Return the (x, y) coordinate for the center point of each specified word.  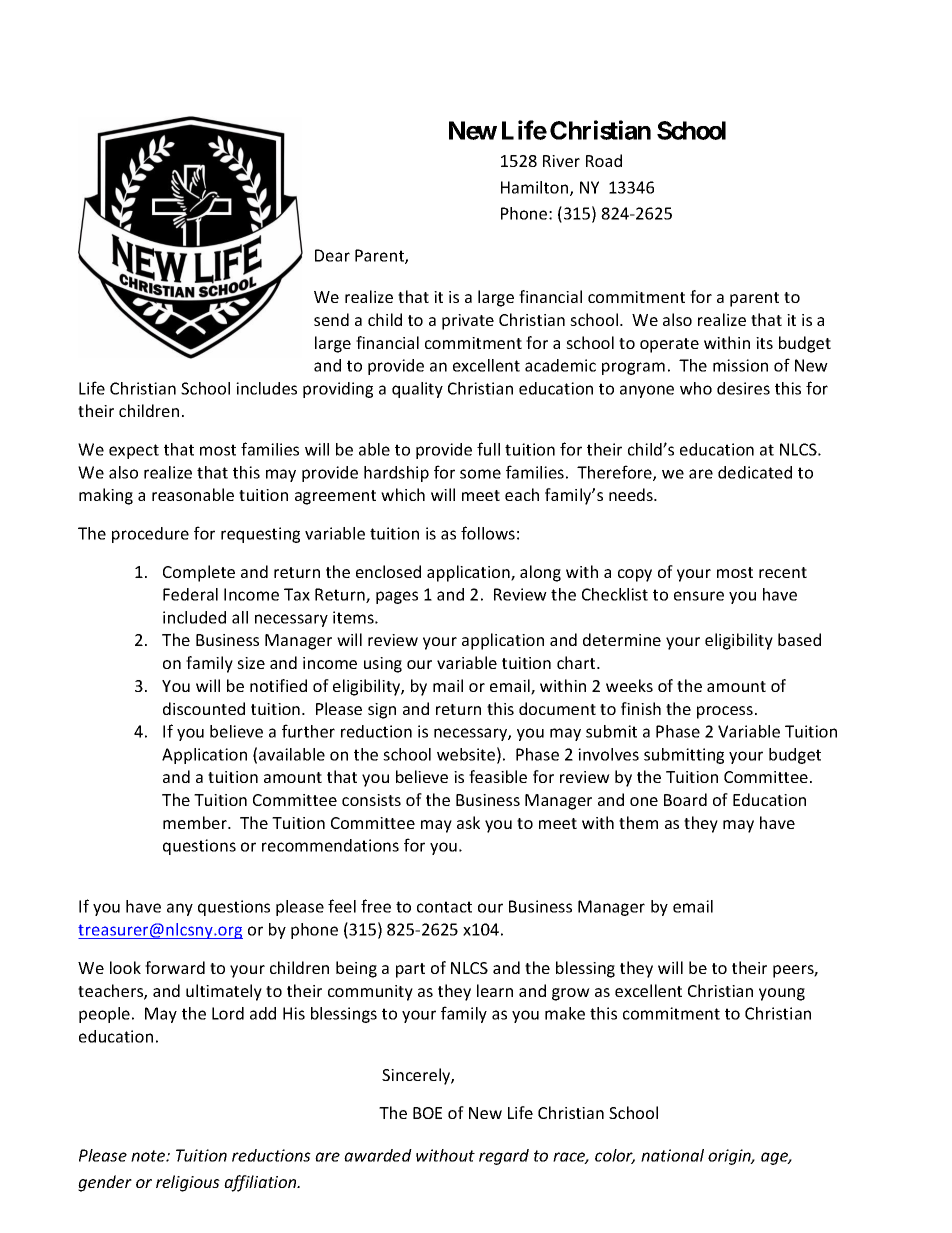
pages (397, 597)
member (196, 822)
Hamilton (536, 188)
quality (417, 390)
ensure (699, 596)
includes (266, 388)
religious (188, 1183)
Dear (332, 255)
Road (604, 160)
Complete (199, 573)
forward (175, 967)
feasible (498, 776)
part (410, 970)
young (782, 994)
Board (685, 799)
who (696, 388)
